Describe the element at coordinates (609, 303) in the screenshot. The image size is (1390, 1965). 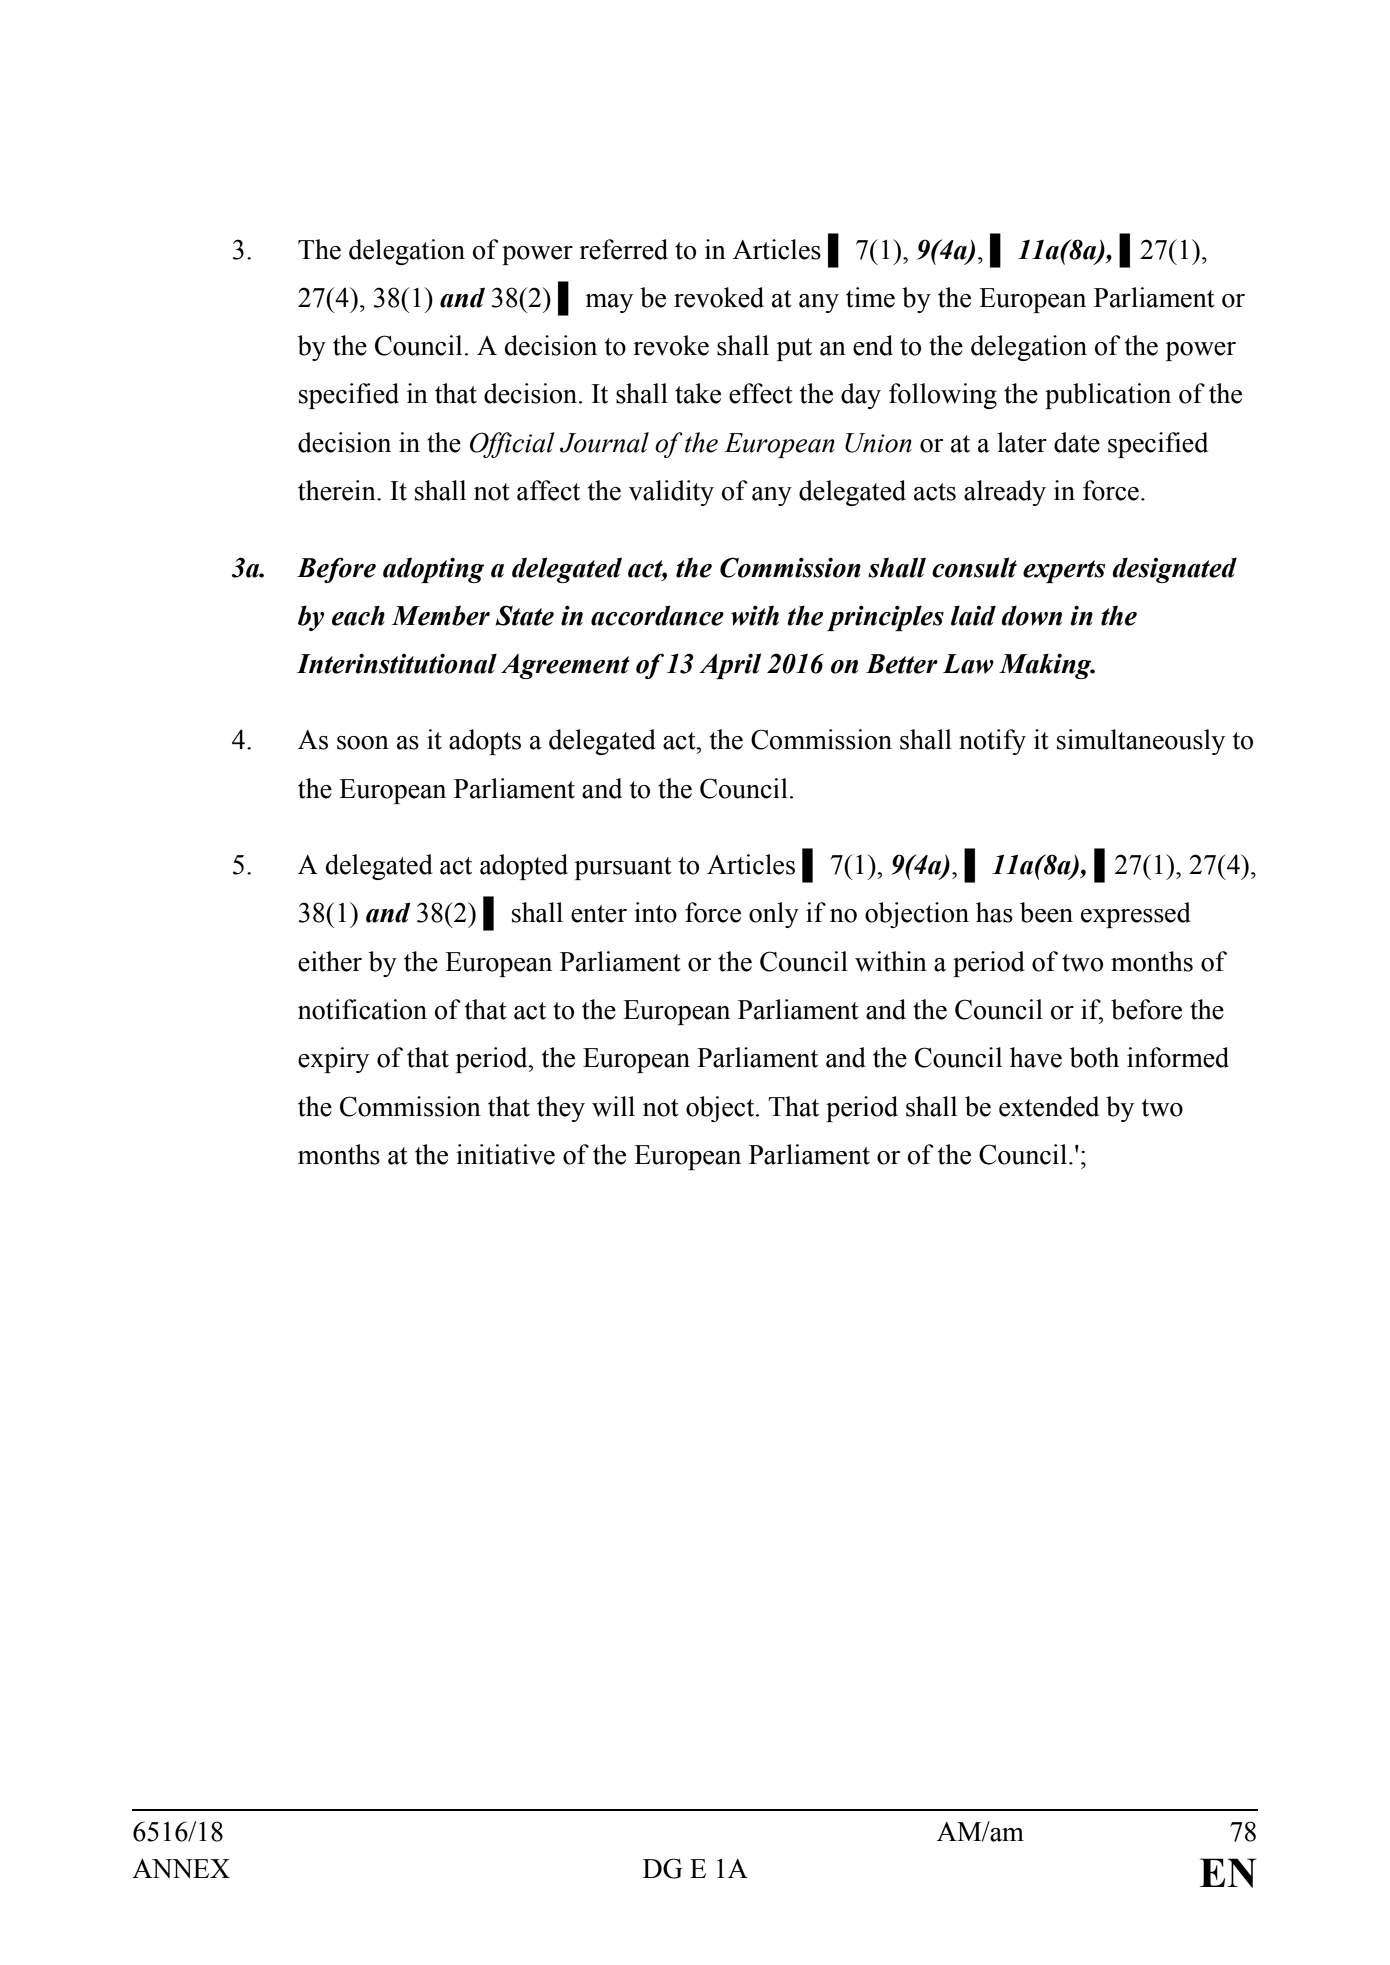
I see `may` at that location.
